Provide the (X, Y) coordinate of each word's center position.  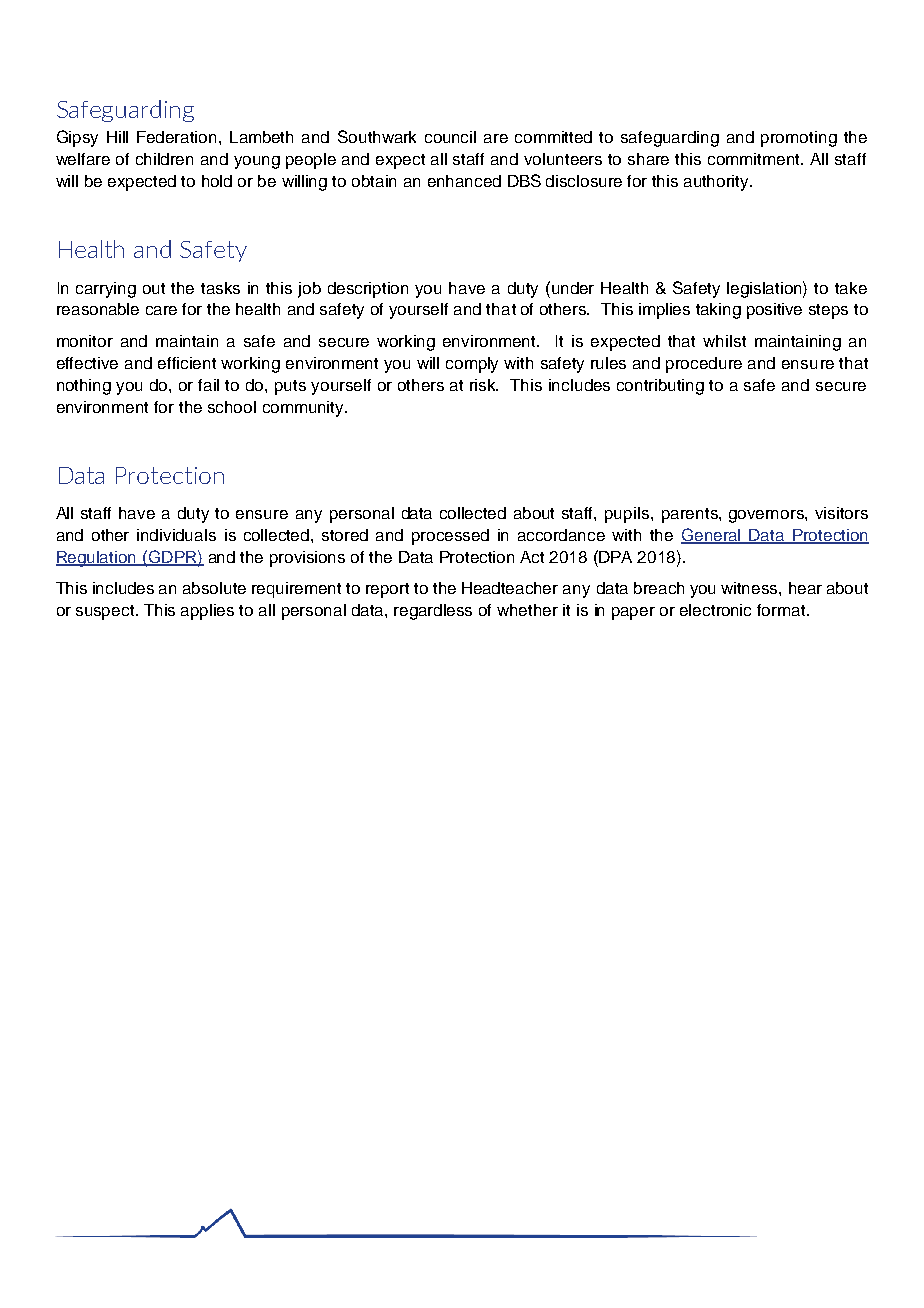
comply (472, 365)
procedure (704, 365)
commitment (755, 159)
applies (207, 612)
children (164, 159)
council (450, 137)
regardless (433, 612)
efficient (187, 363)
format (782, 610)
